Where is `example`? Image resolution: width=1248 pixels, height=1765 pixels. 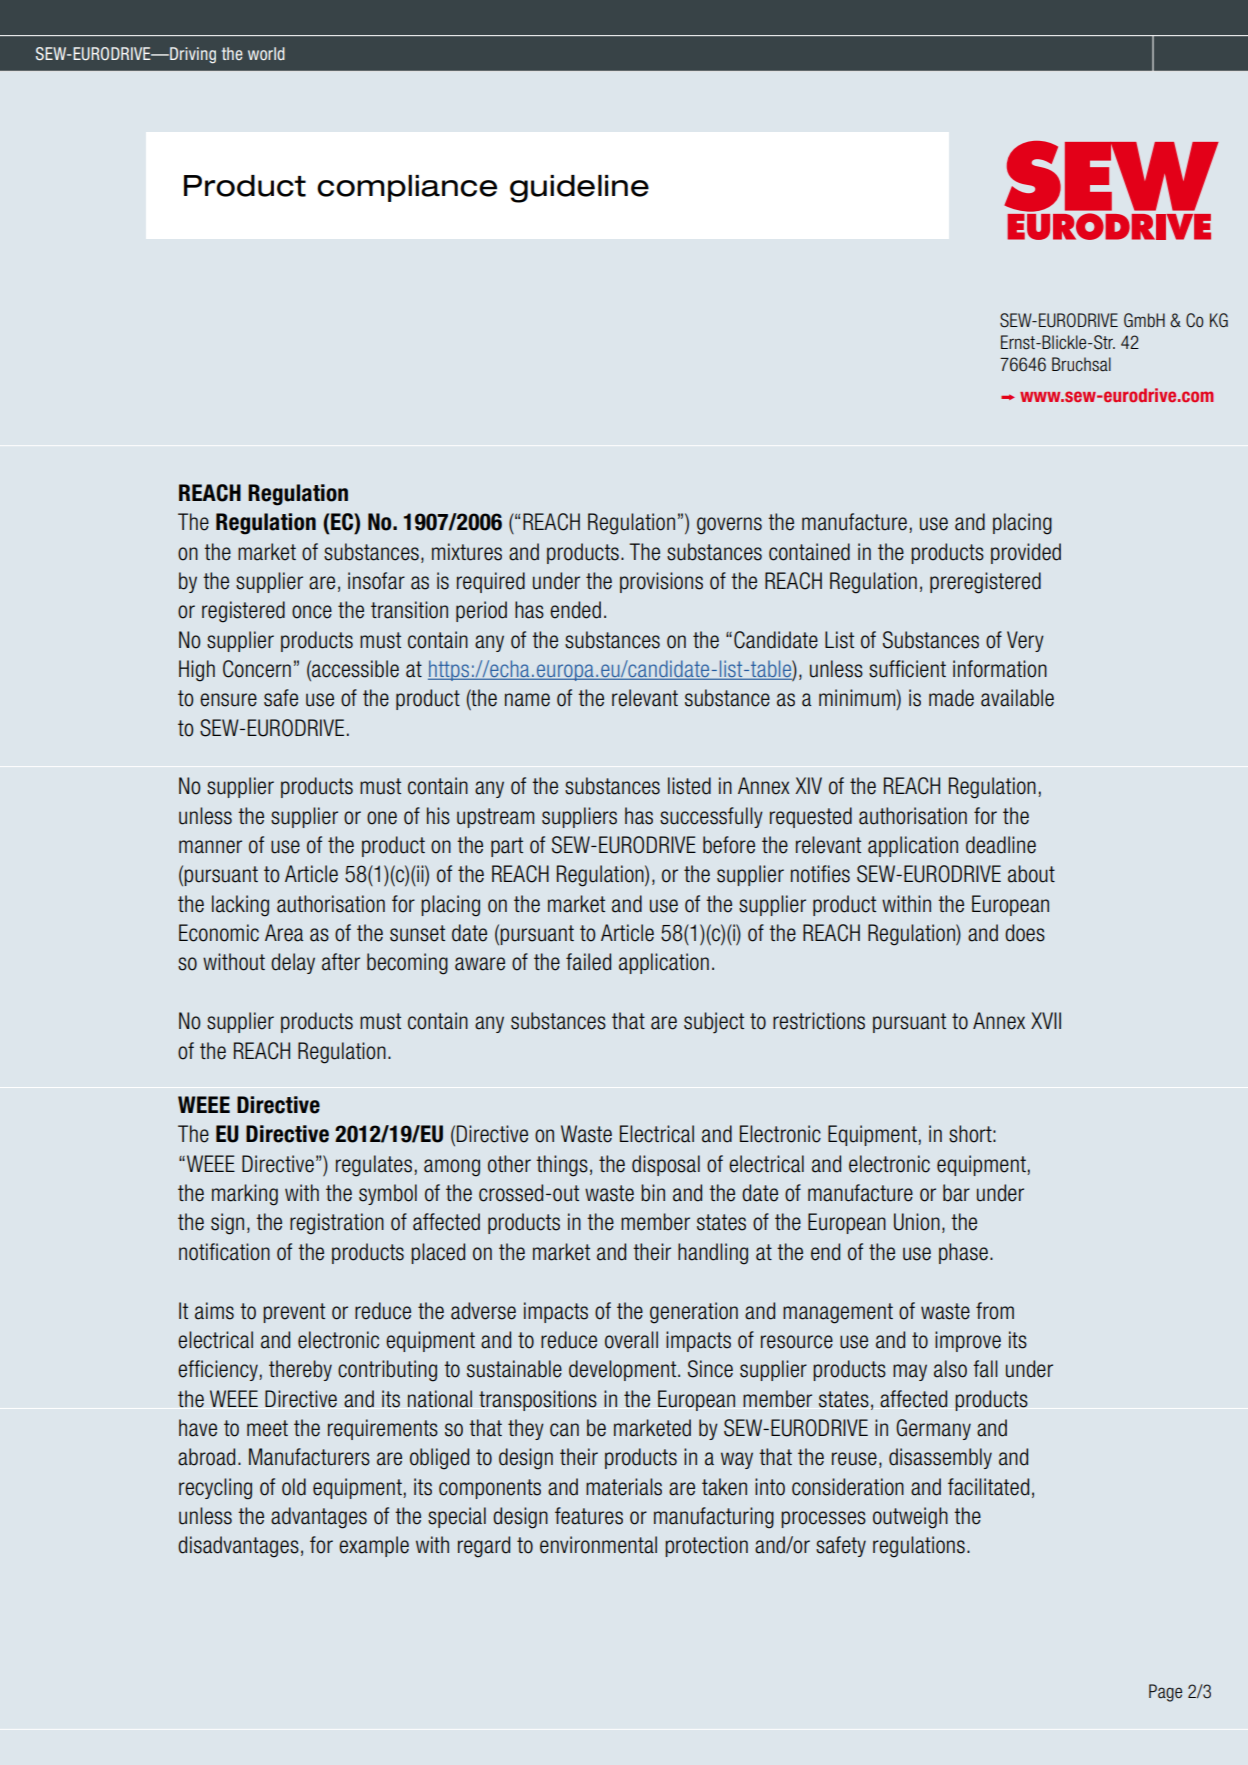
example is located at coordinates (374, 1546).
